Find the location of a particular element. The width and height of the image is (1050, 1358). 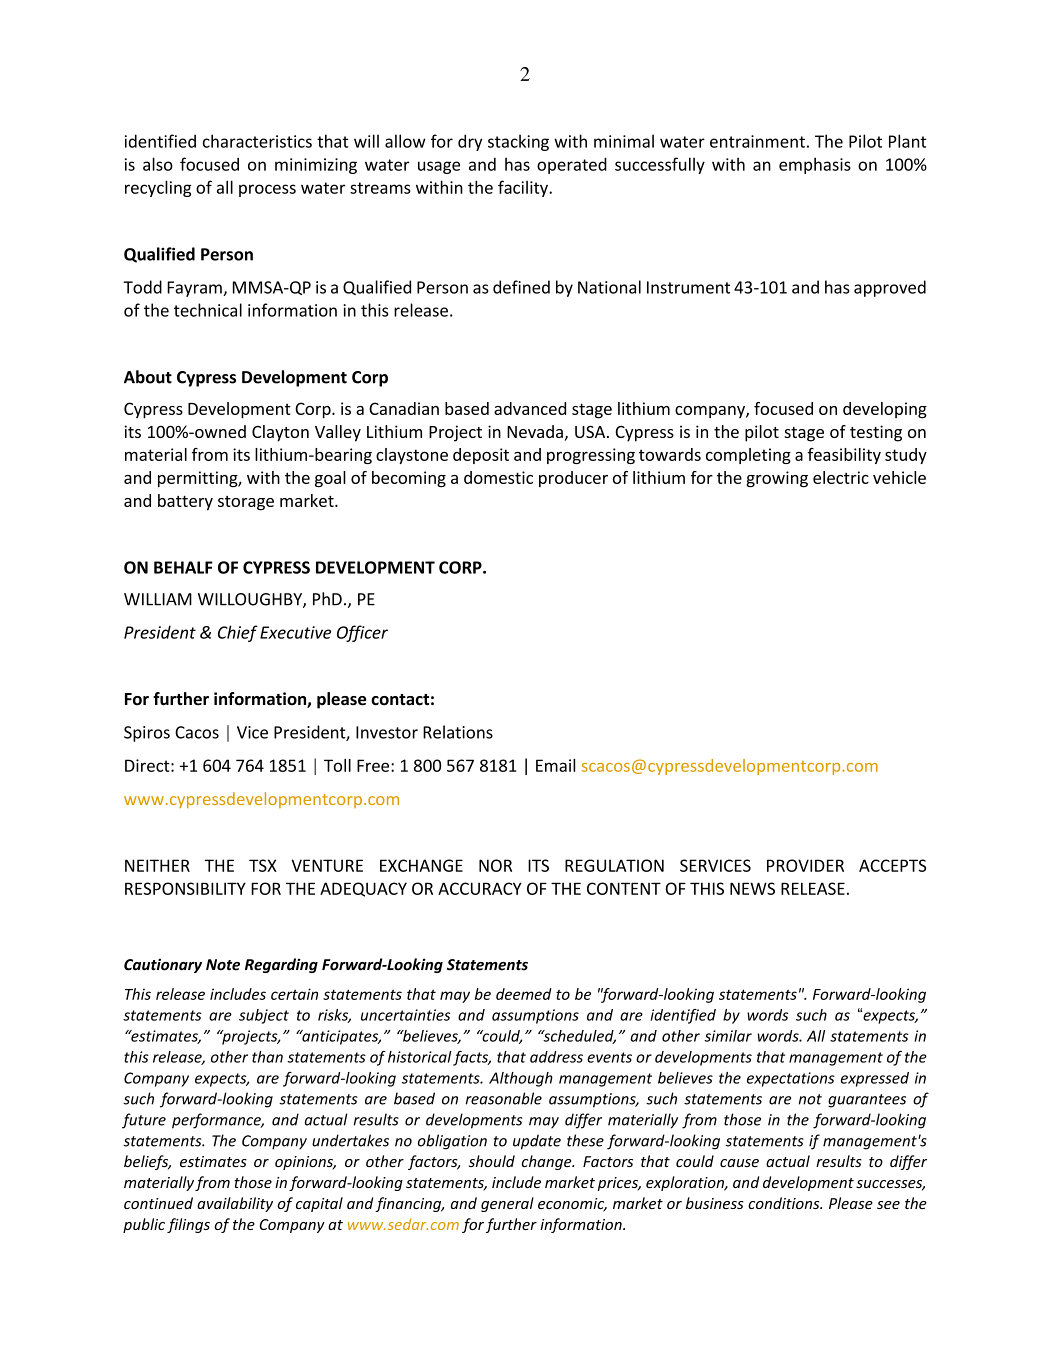

Relations is located at coordinates (458, 732).
